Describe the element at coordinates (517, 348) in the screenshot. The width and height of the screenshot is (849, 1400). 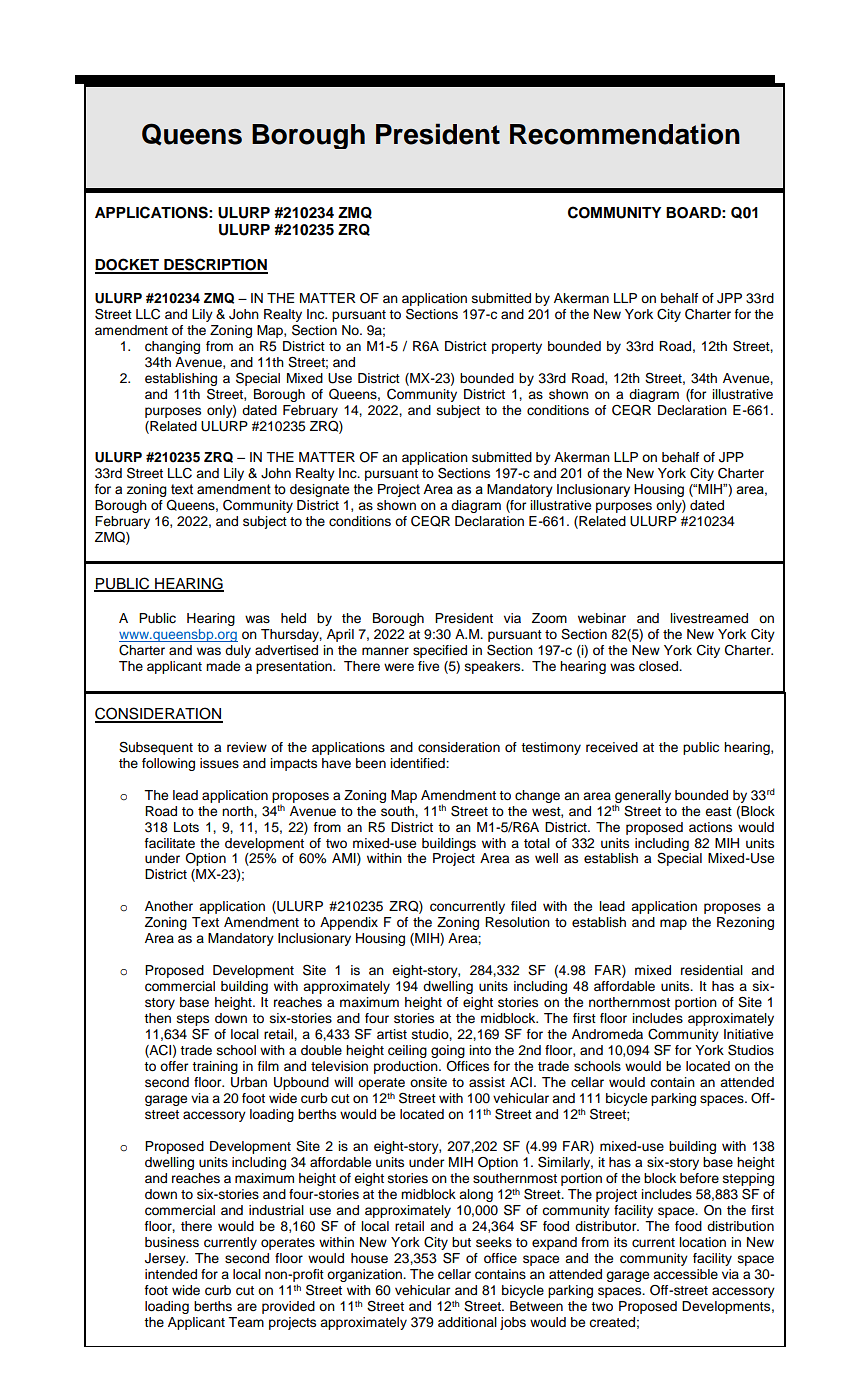
I see `property` at that location.
